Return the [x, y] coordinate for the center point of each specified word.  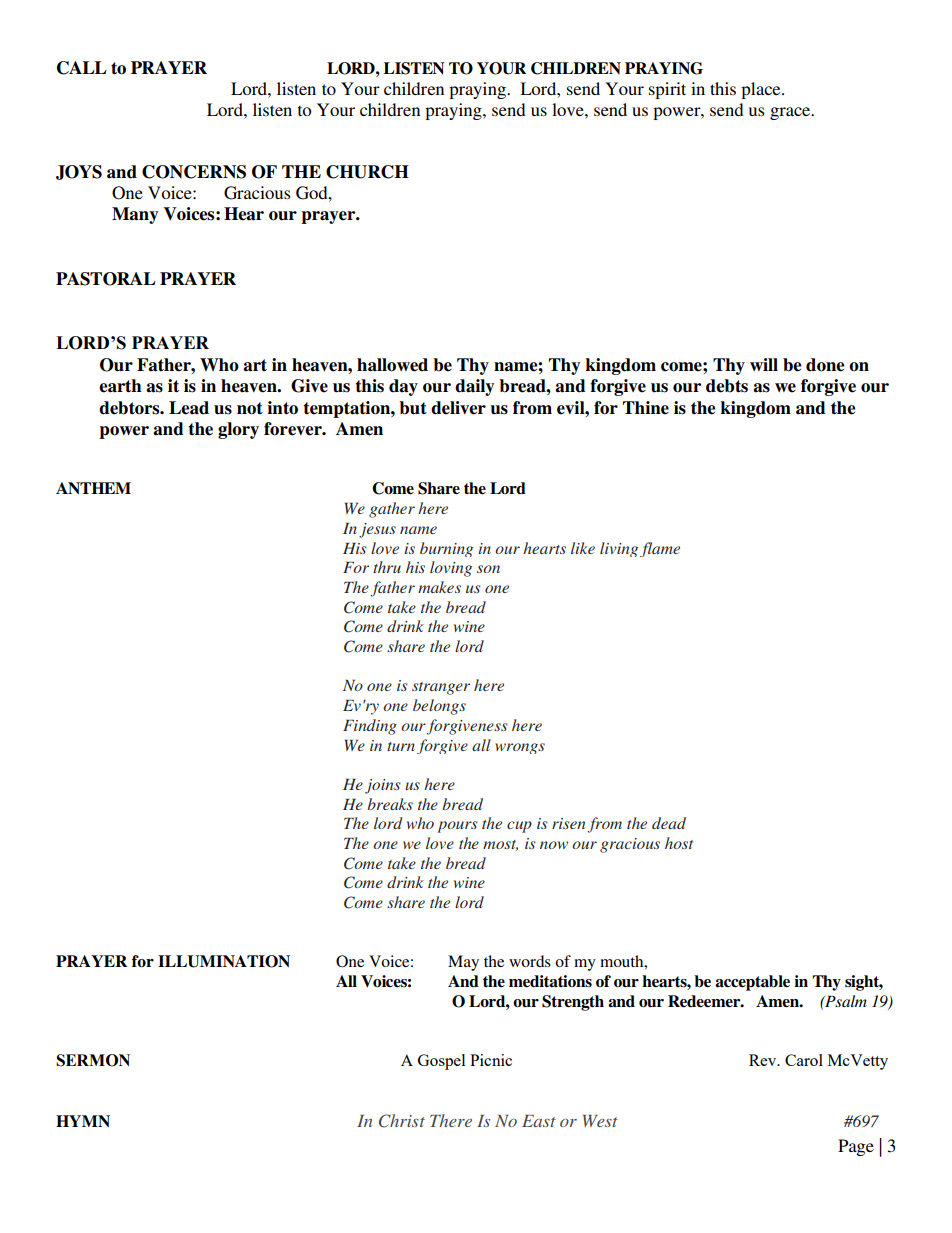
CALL [82, 68]
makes [439, 587]
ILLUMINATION [224, 961]
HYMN [83, 1121]
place [762, 90]
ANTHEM [93, 488]
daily [474, 387]
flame [660, 549]
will [764, 364]
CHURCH [367, 172]
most [500, 845]
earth [120, 386]
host [679, 843]
